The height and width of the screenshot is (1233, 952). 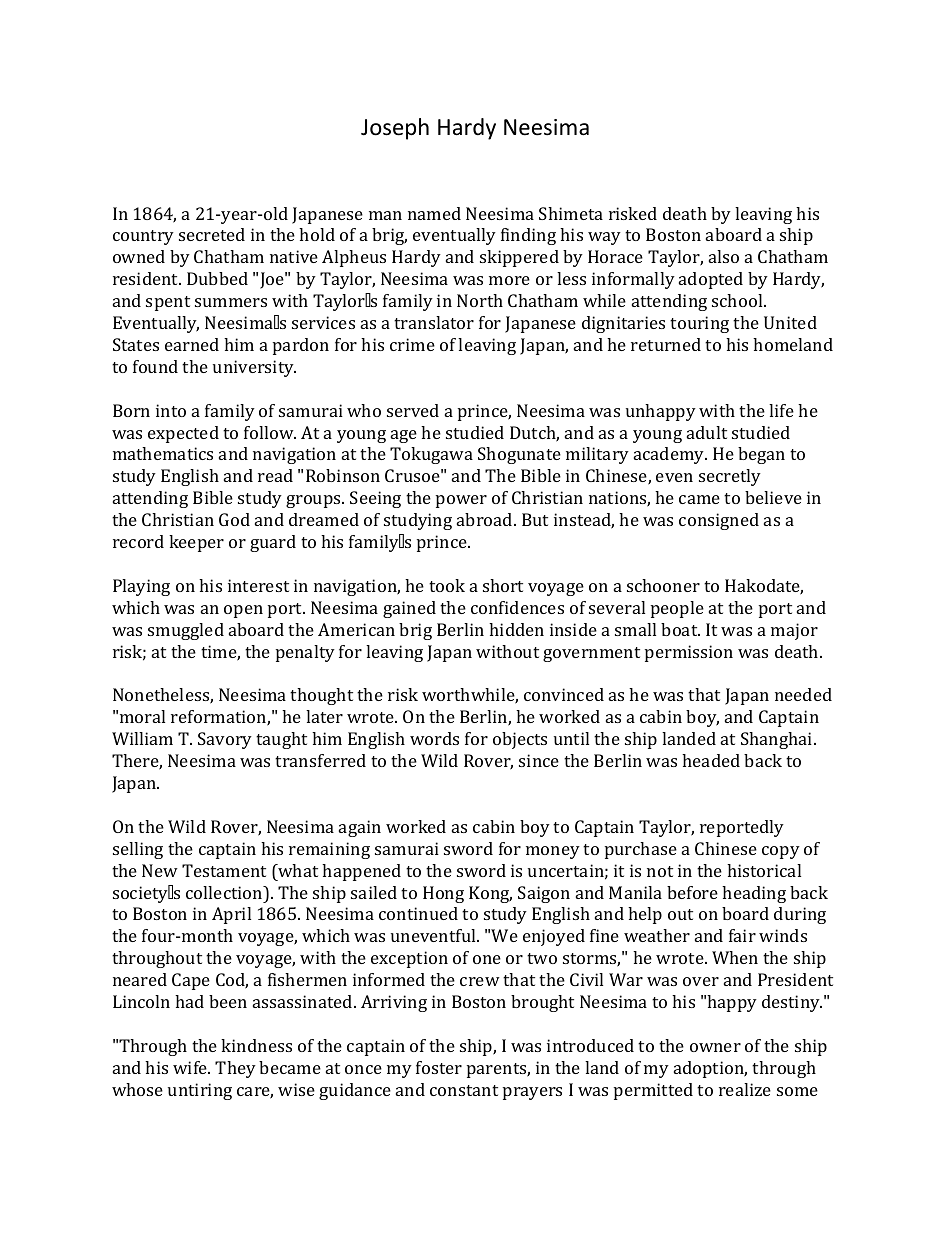 What do you see at coordinates (191, 1067) in the screenshot?
I see `wife` at bounding box center [191, 1067].
